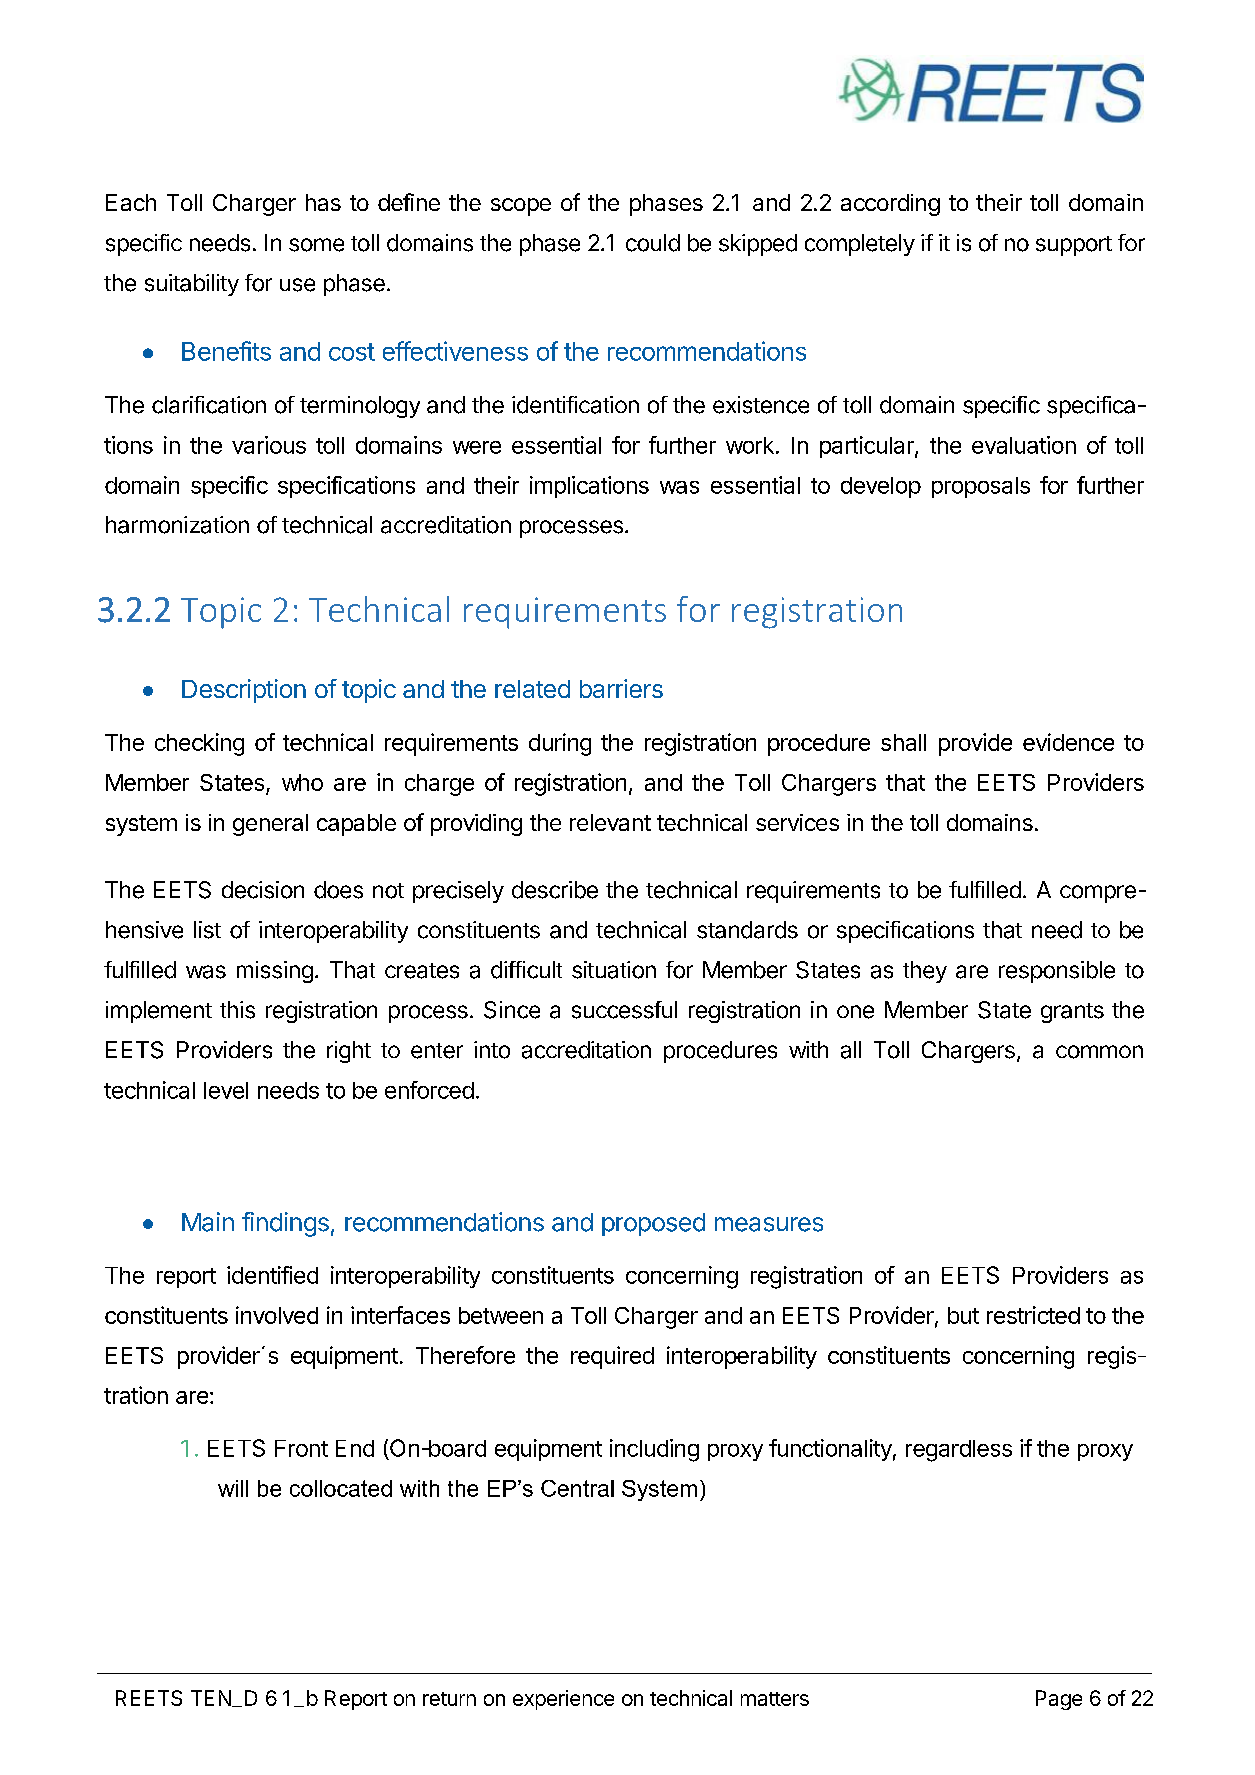 The width and height of the screenshot is (1255, 1775). What do you see at coordinates (563, 1700) in the screenshot?
I see `experience` at bounding box center [563, 1700].
